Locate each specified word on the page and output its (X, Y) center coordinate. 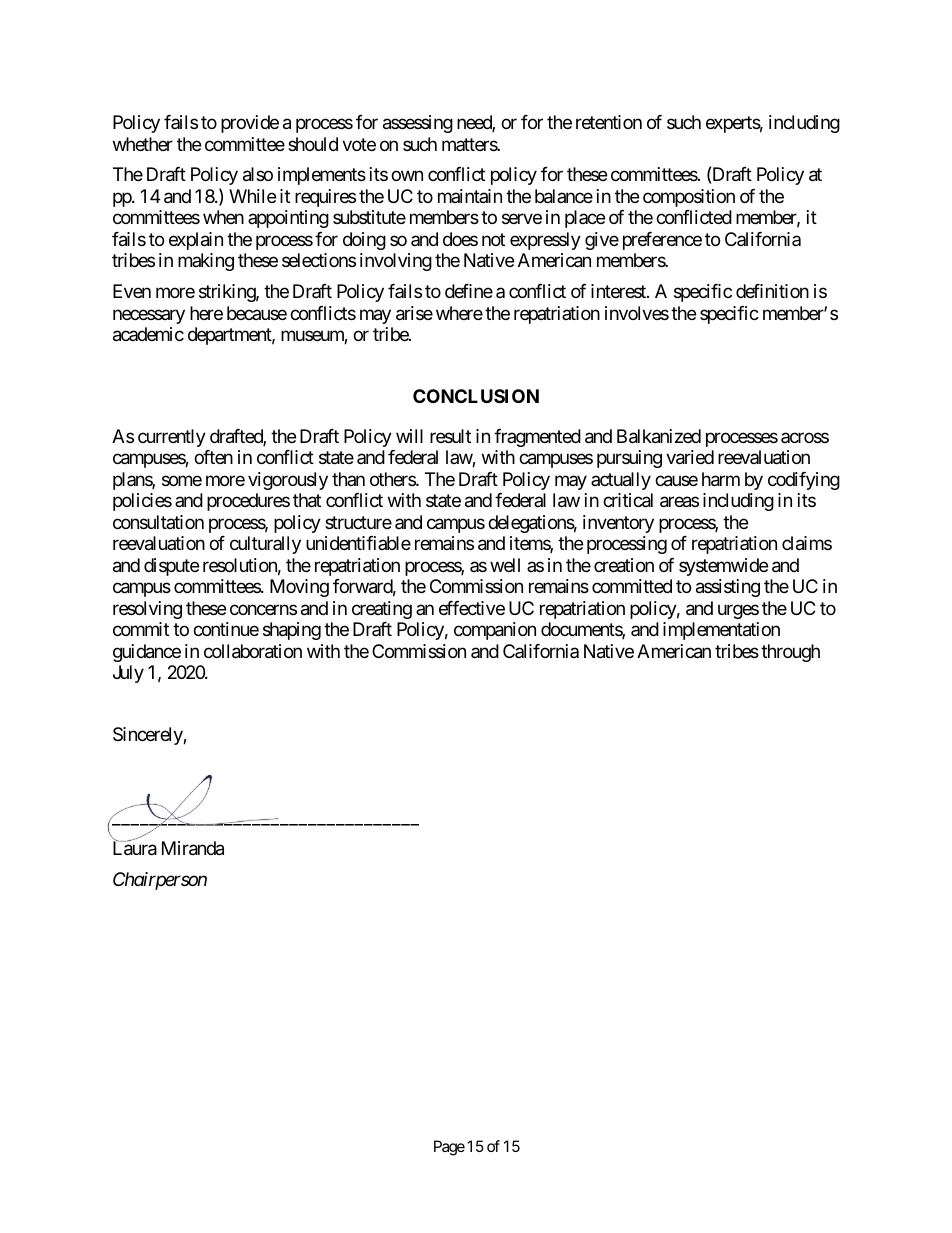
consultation (158, 522)
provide (250, 124)
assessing (418, 124)
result (450, 436)
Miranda (193, 848)
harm (721, 479)
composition (689, 198)
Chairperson (160, 881)
